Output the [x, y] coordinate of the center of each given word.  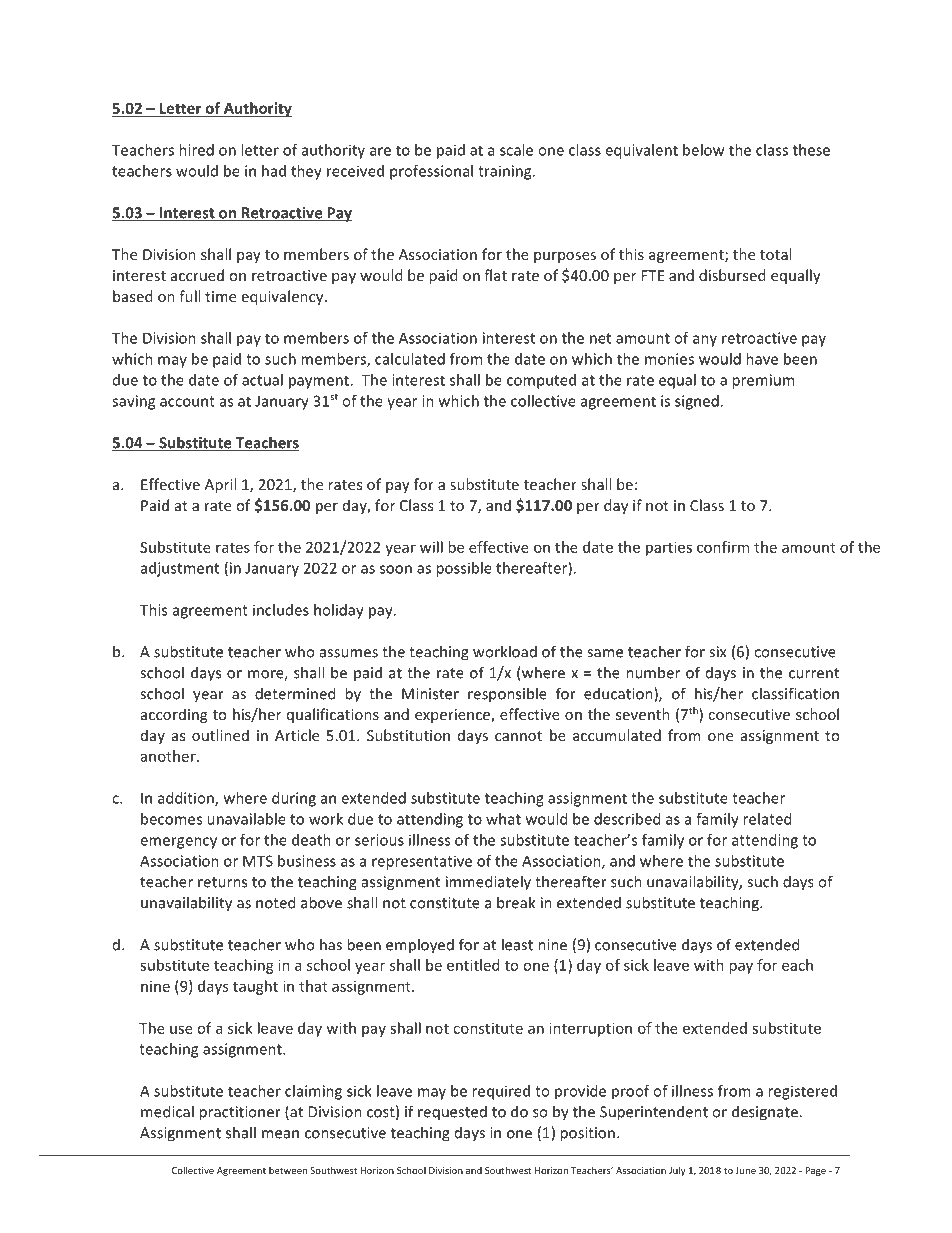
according [174, 715]
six [718, 652]
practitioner [240, 1113]
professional [431, 172]
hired [196, 150]
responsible [507, 695]
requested [452, 1113]
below [703, 150]
